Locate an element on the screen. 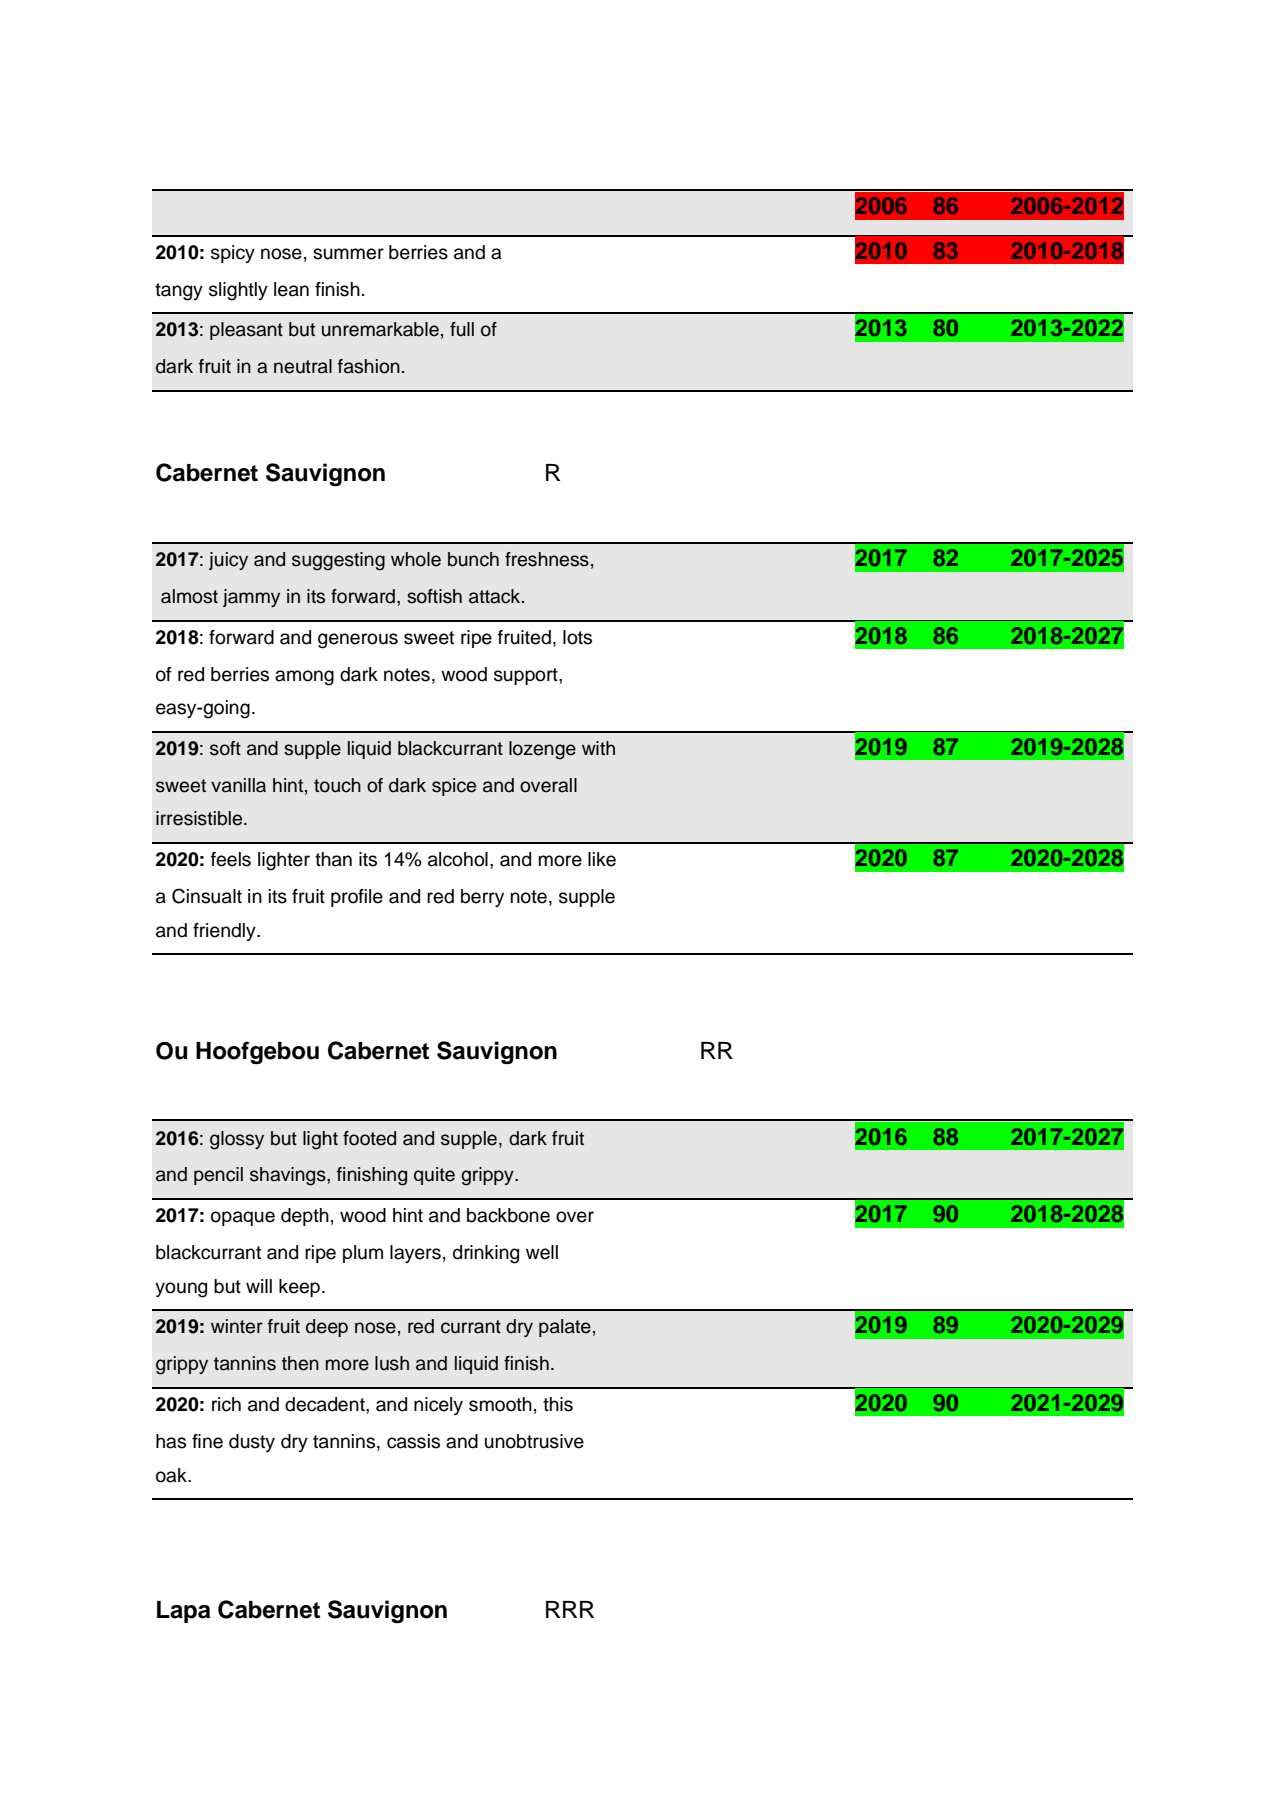 This screenshot has height=1817, width=1285. friendly is located at coordinates (225, 932).
